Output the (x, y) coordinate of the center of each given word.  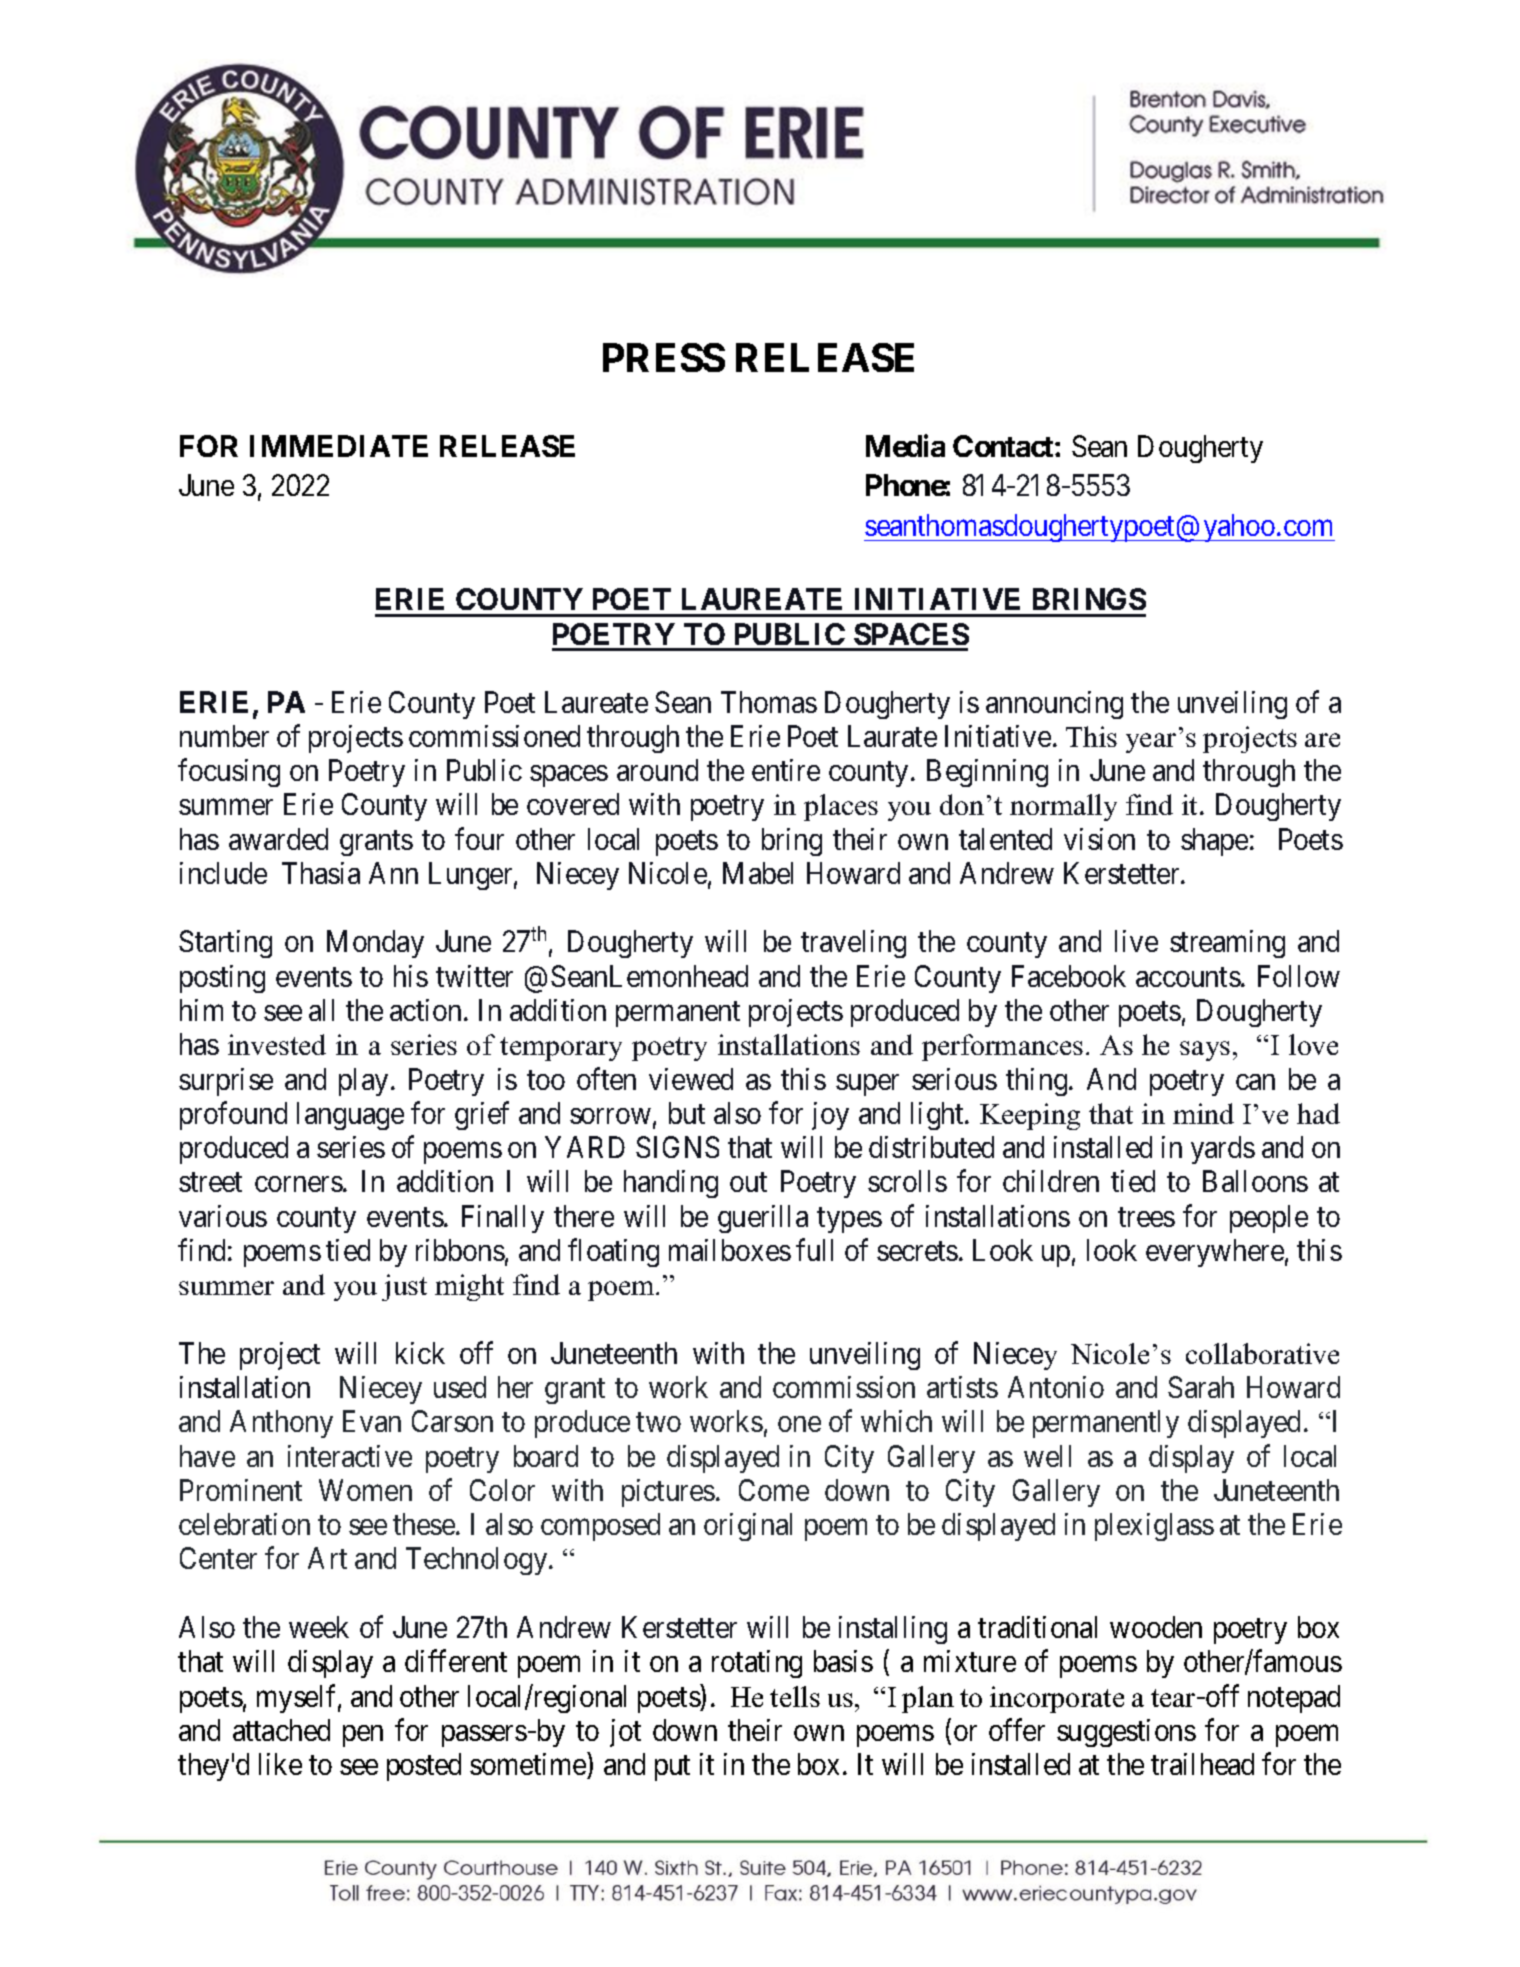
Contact (1004, 446)
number (224, 736)
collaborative (1262, 1353)
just (404, 1287)
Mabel (758, 873)
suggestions (1126, 1733)
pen (363, 1736)
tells (795, 1696)
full (814, 1250)
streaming (1227, 944)
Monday (375, 944)
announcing (1054, 705)
